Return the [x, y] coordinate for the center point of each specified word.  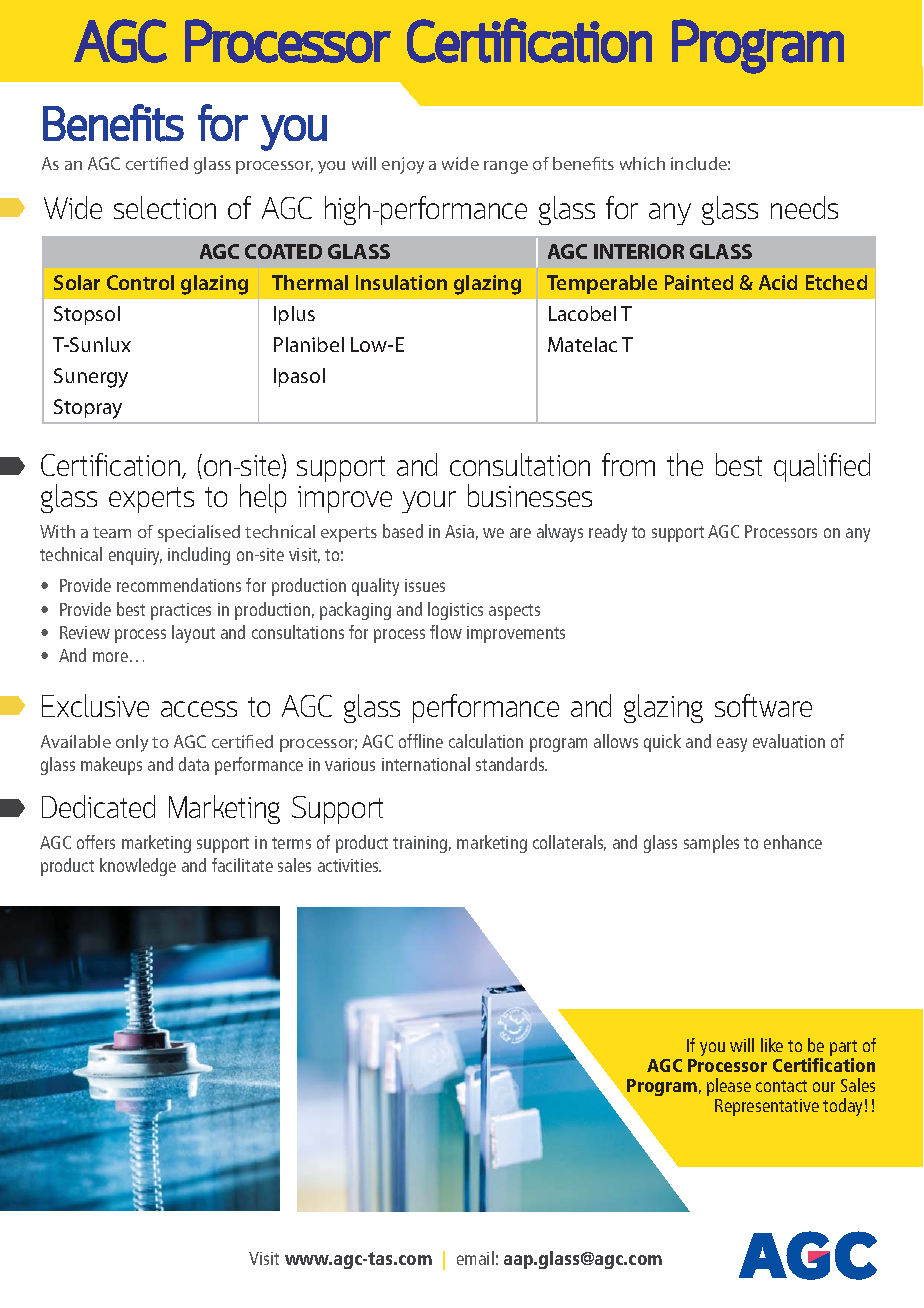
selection [165, 207]
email [475, 1258]
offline [421, 741]
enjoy [403, 165]
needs [804, 207]
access [199, 709]
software [763, 705]
